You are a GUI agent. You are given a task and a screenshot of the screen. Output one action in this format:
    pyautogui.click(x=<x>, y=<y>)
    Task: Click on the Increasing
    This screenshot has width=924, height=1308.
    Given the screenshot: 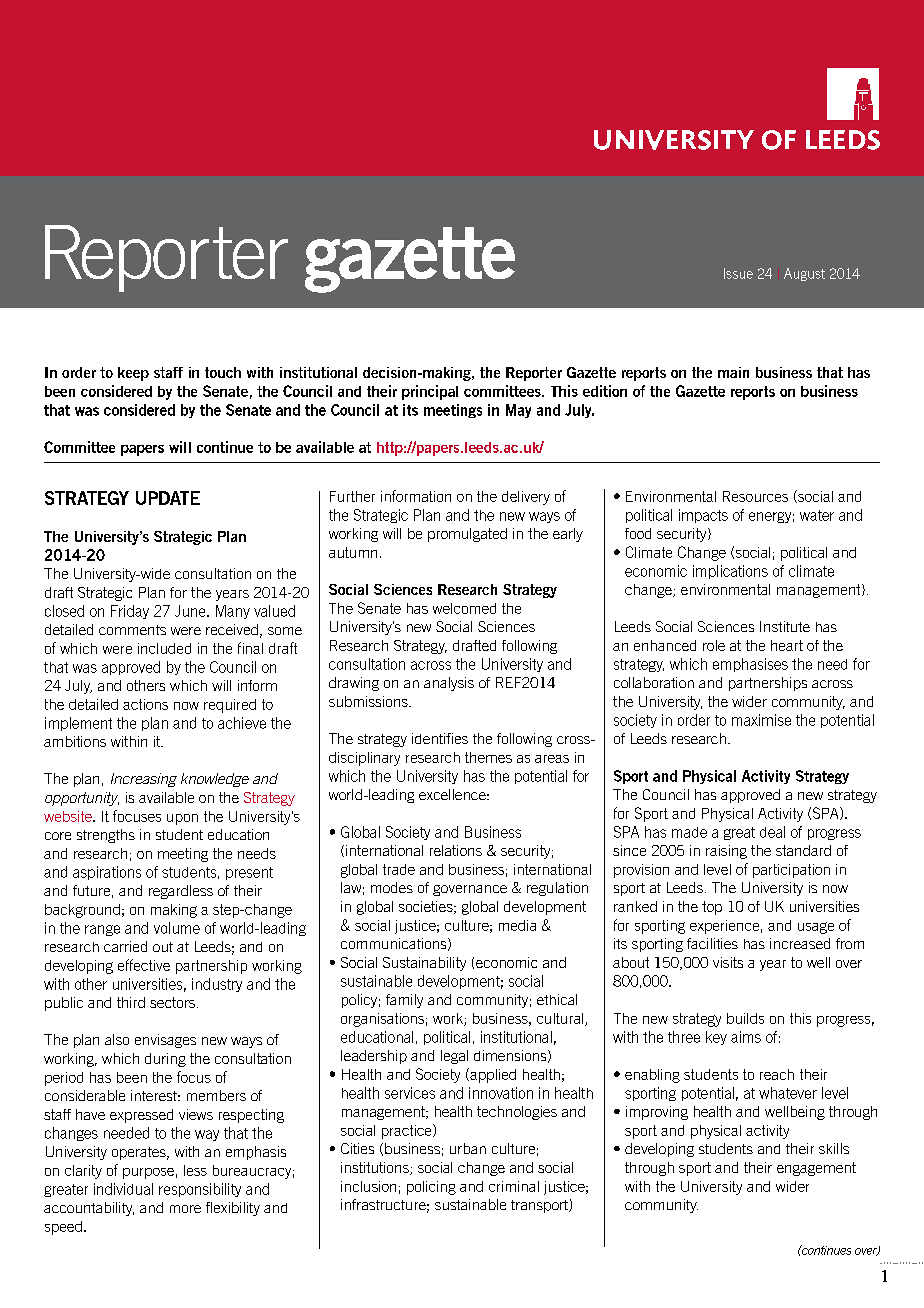 What is the action you would take?
    pyautogui.click(x=144, y=780)
